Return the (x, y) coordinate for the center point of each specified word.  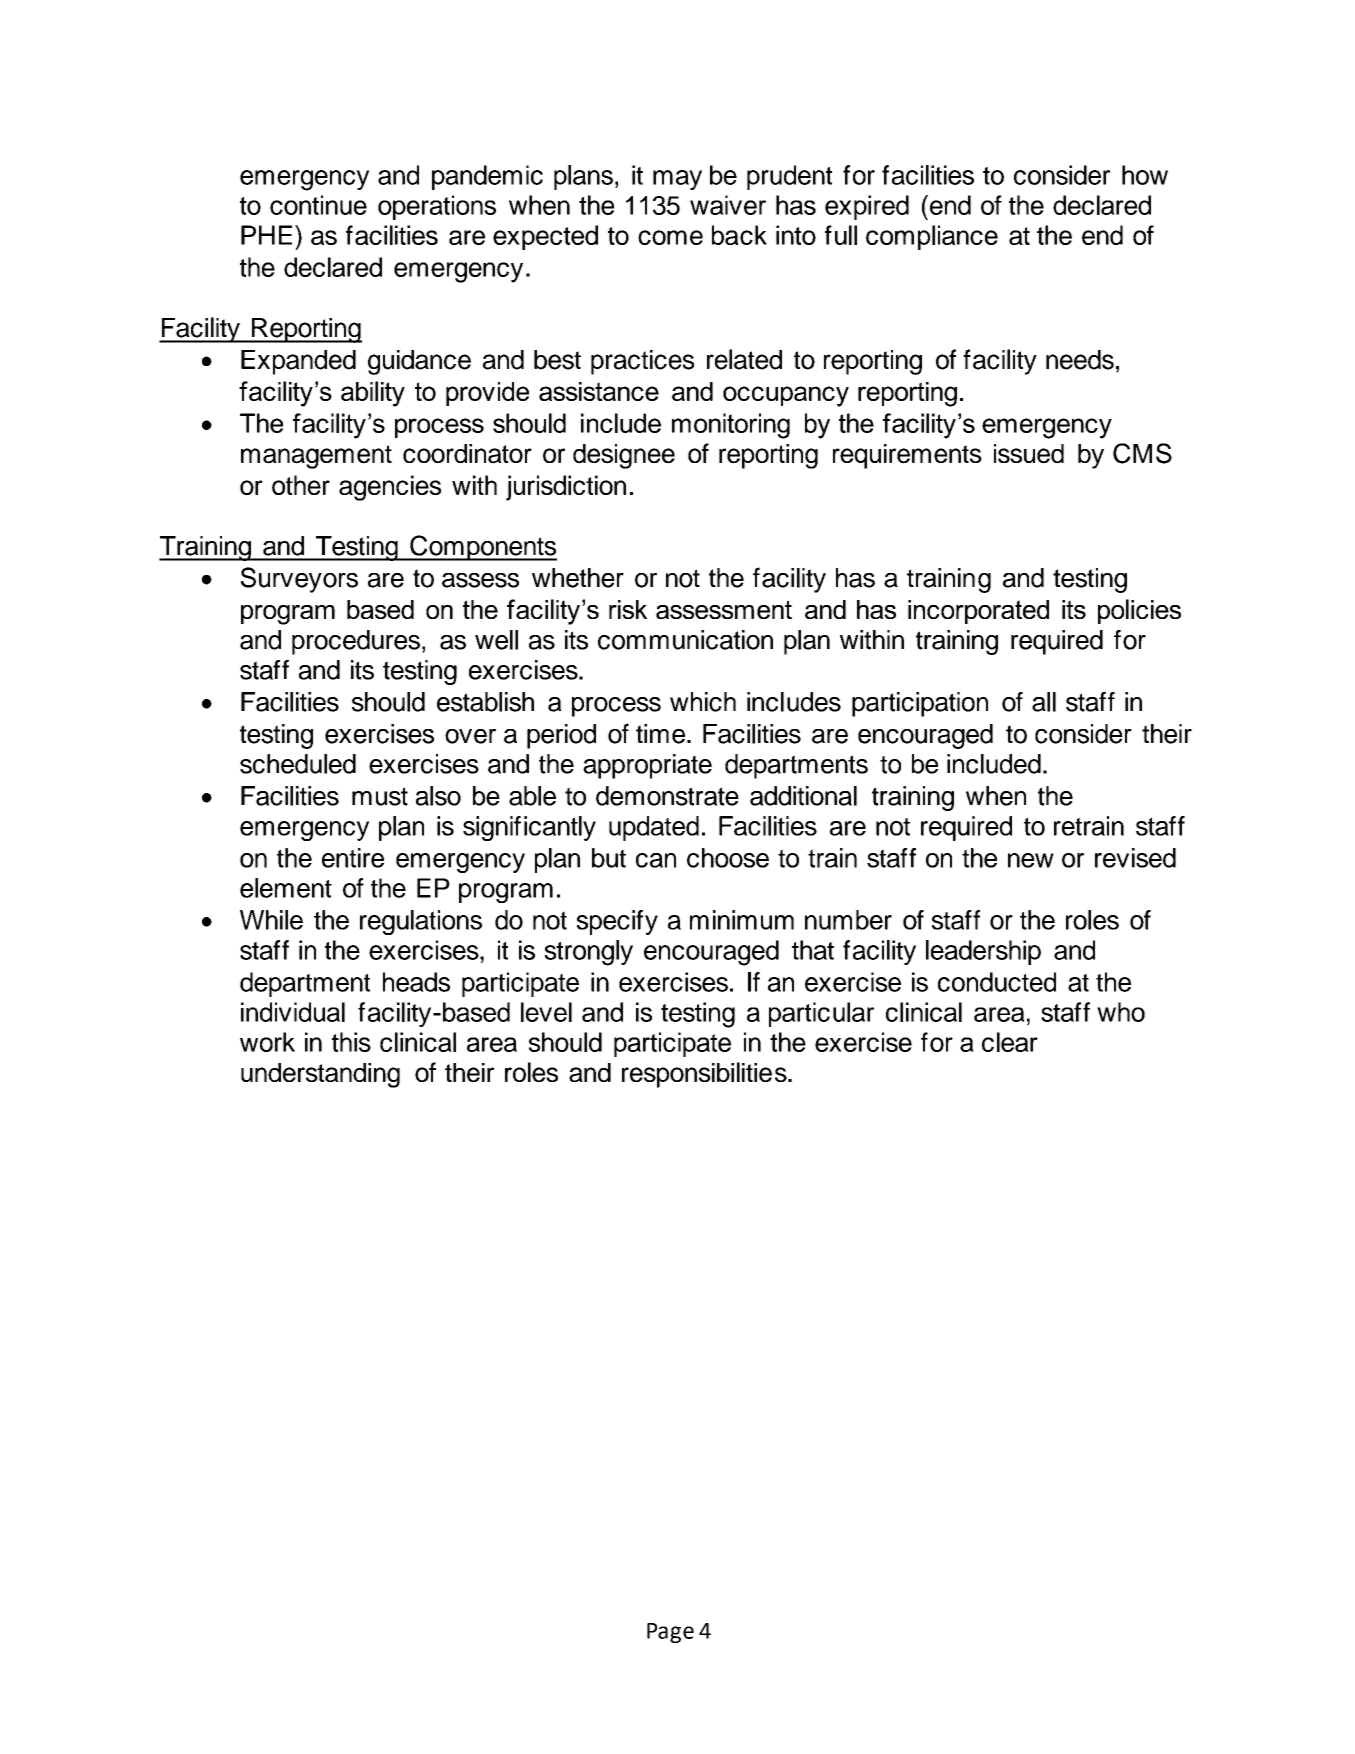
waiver (728, 205)
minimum (742, 920)
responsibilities (705, 1075)
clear (1010, 1042)
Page (670, 1633)
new (1031, 860)
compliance (932, 237)
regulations (421, 922)
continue (318, 205)
